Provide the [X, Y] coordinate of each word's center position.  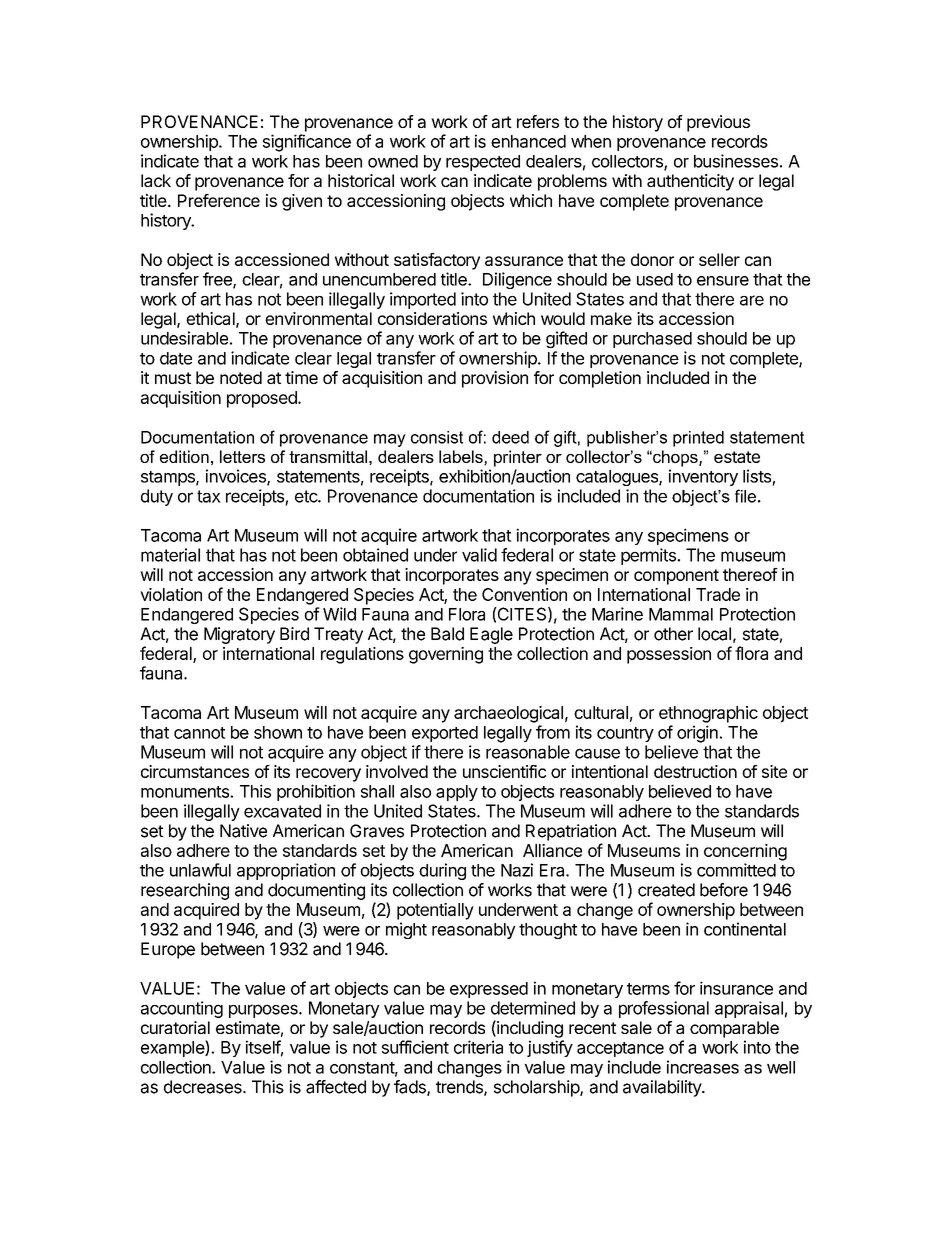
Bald [447, 634]
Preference [219, 200]
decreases [204, 1087]
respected [483, 163]
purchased [652, 340]
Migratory [239, 635]
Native [243, 831]
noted [241, 377]
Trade [718, 594]
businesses [736, 161]
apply [457, 793]
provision [495, 379]
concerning [745, 852]
